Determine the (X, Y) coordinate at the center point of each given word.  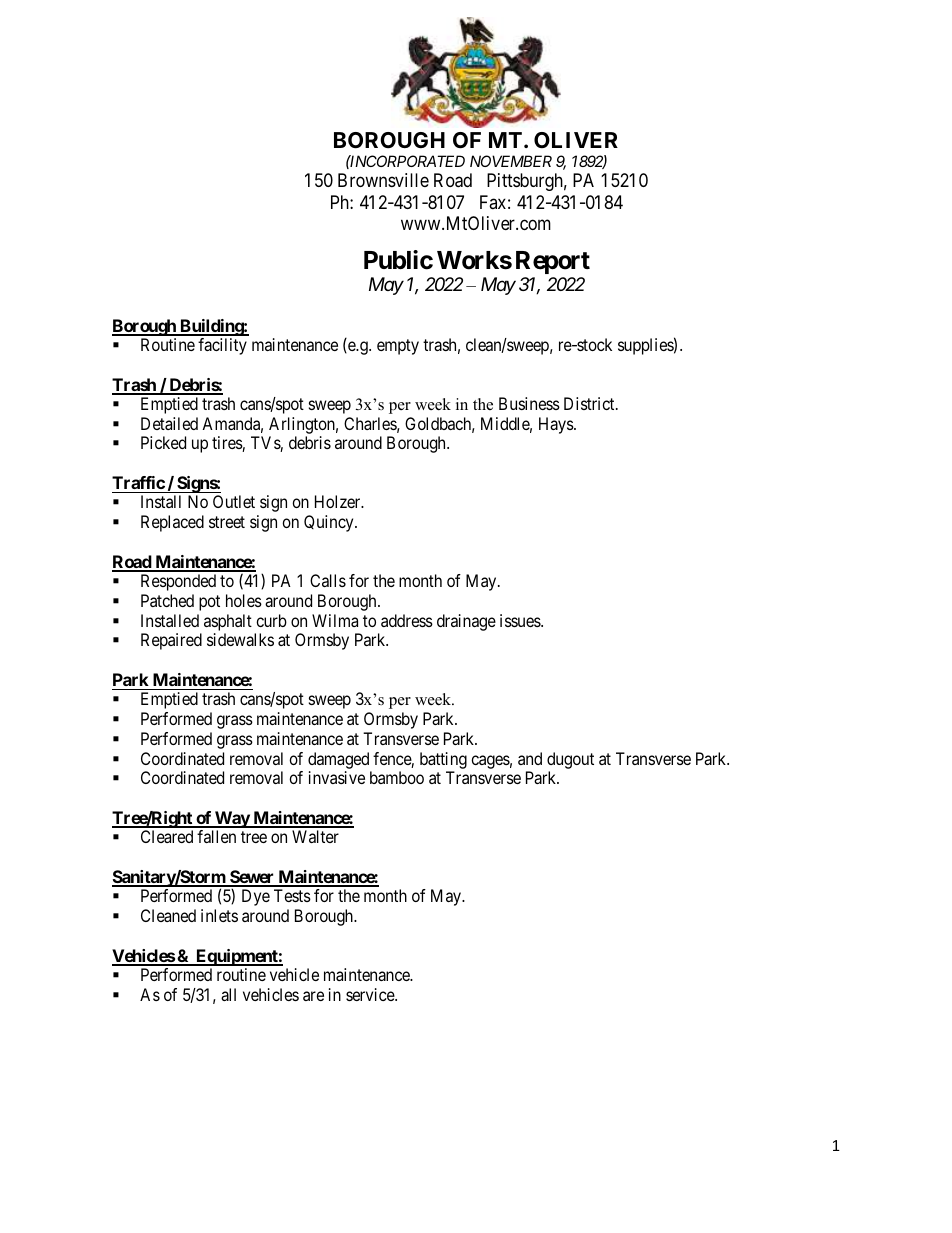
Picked (163, 442)
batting (443, 760)
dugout (570, 760)
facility (222, 346)
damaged (338, 760)
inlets (219, 915)
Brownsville (383, 180)
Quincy (330, 523)
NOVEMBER (511, 161)
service (371, 994)
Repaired (171, 641)
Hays (557, 425)
